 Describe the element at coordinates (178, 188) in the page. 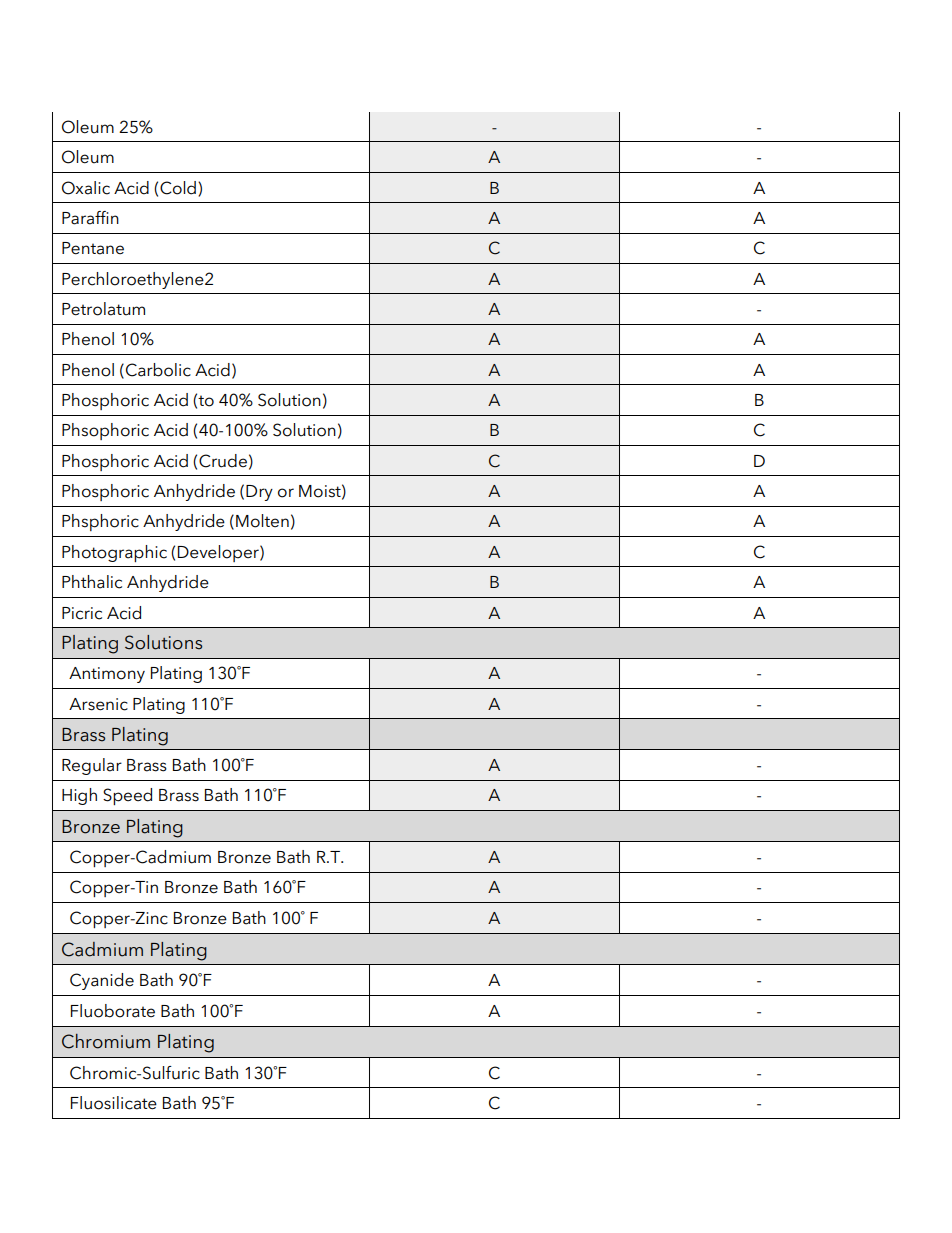

I see `Cold` at that location.
